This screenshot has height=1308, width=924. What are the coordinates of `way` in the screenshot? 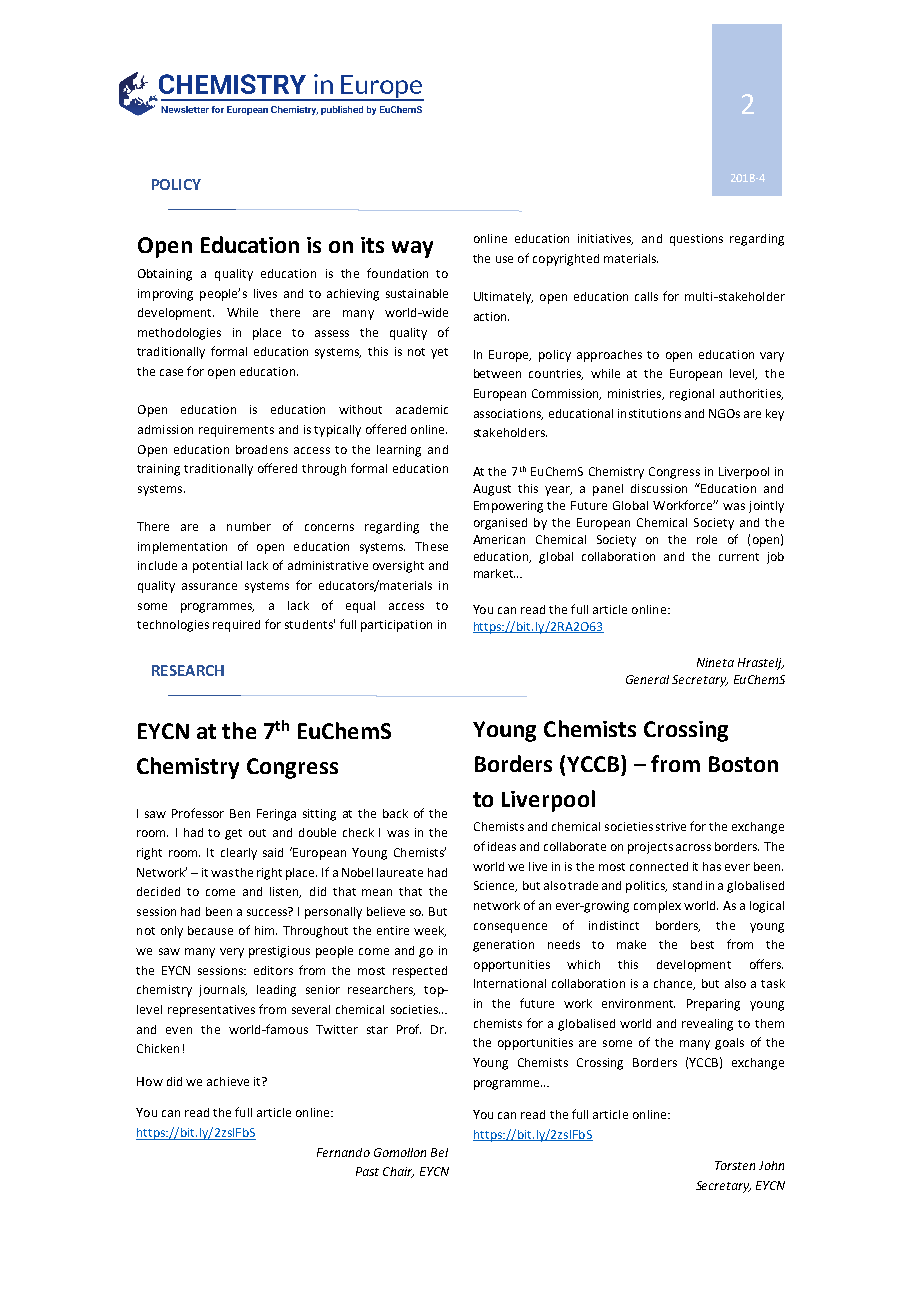 It's located at (412, 249).
